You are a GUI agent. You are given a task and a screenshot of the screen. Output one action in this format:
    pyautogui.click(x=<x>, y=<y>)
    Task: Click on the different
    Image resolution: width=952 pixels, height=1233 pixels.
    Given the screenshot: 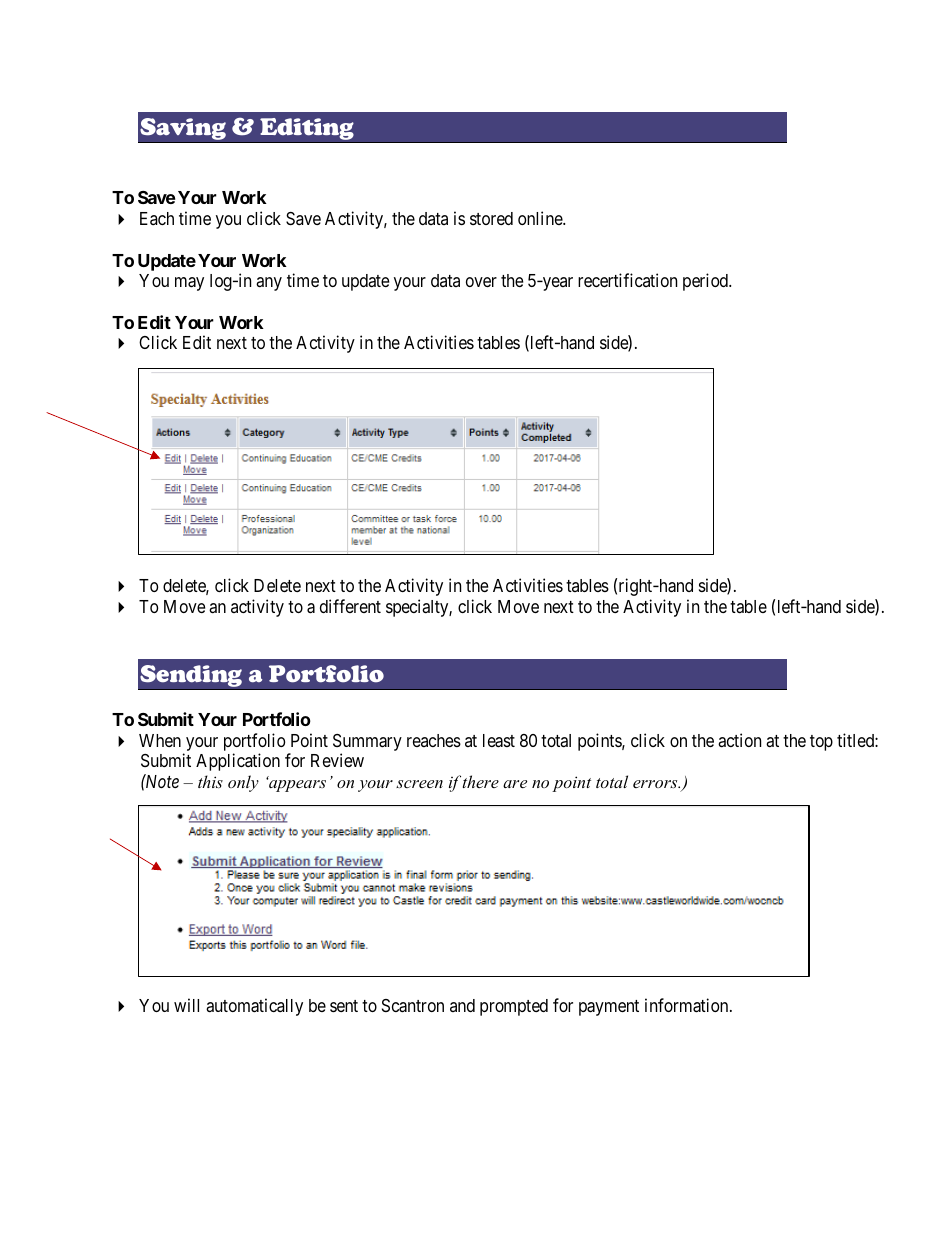 What is the action you would take?
    pyautogui.click(x=350, y=606)
